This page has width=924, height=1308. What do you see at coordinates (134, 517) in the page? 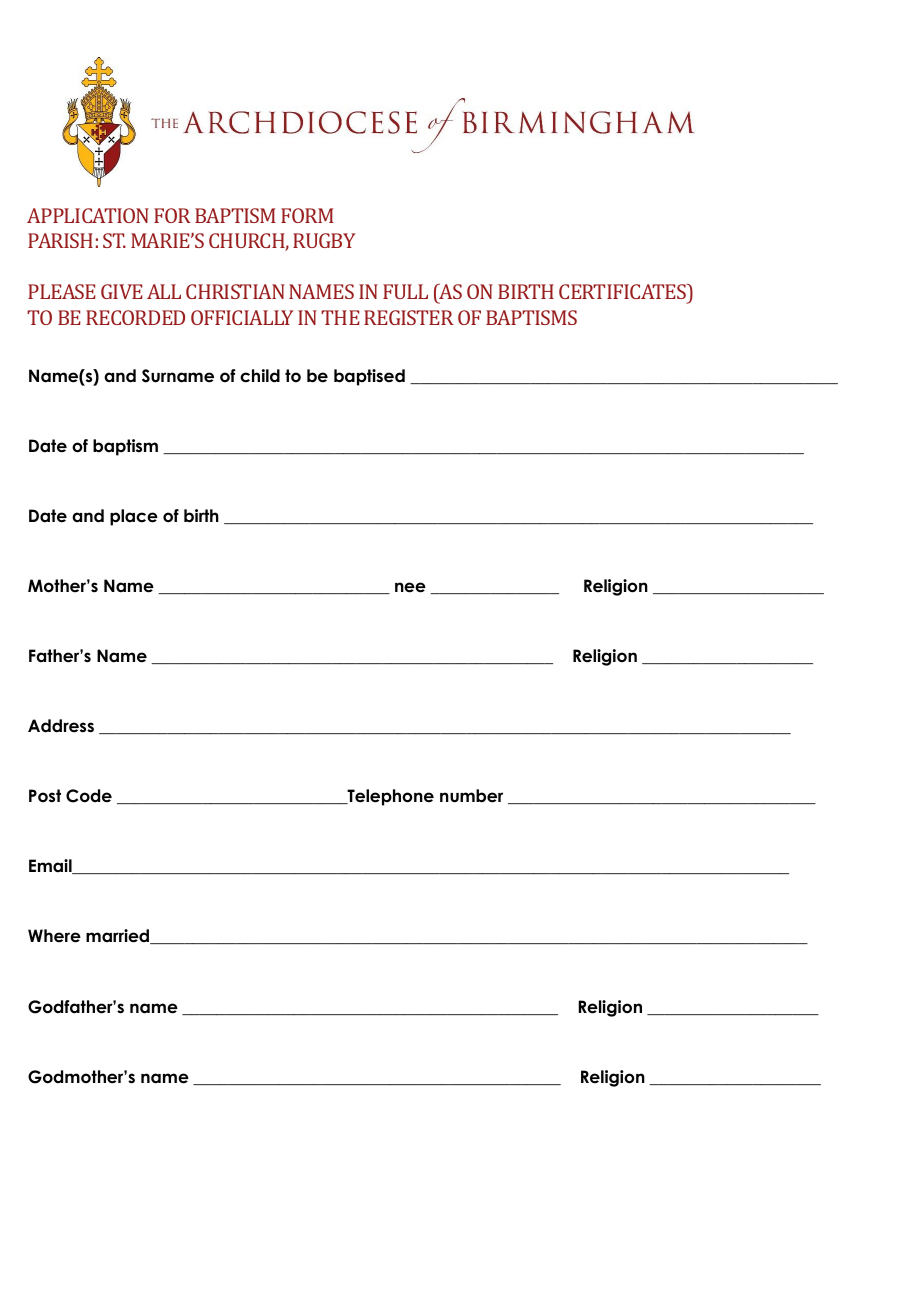
I see `place` at bounding box center [134, 517].
